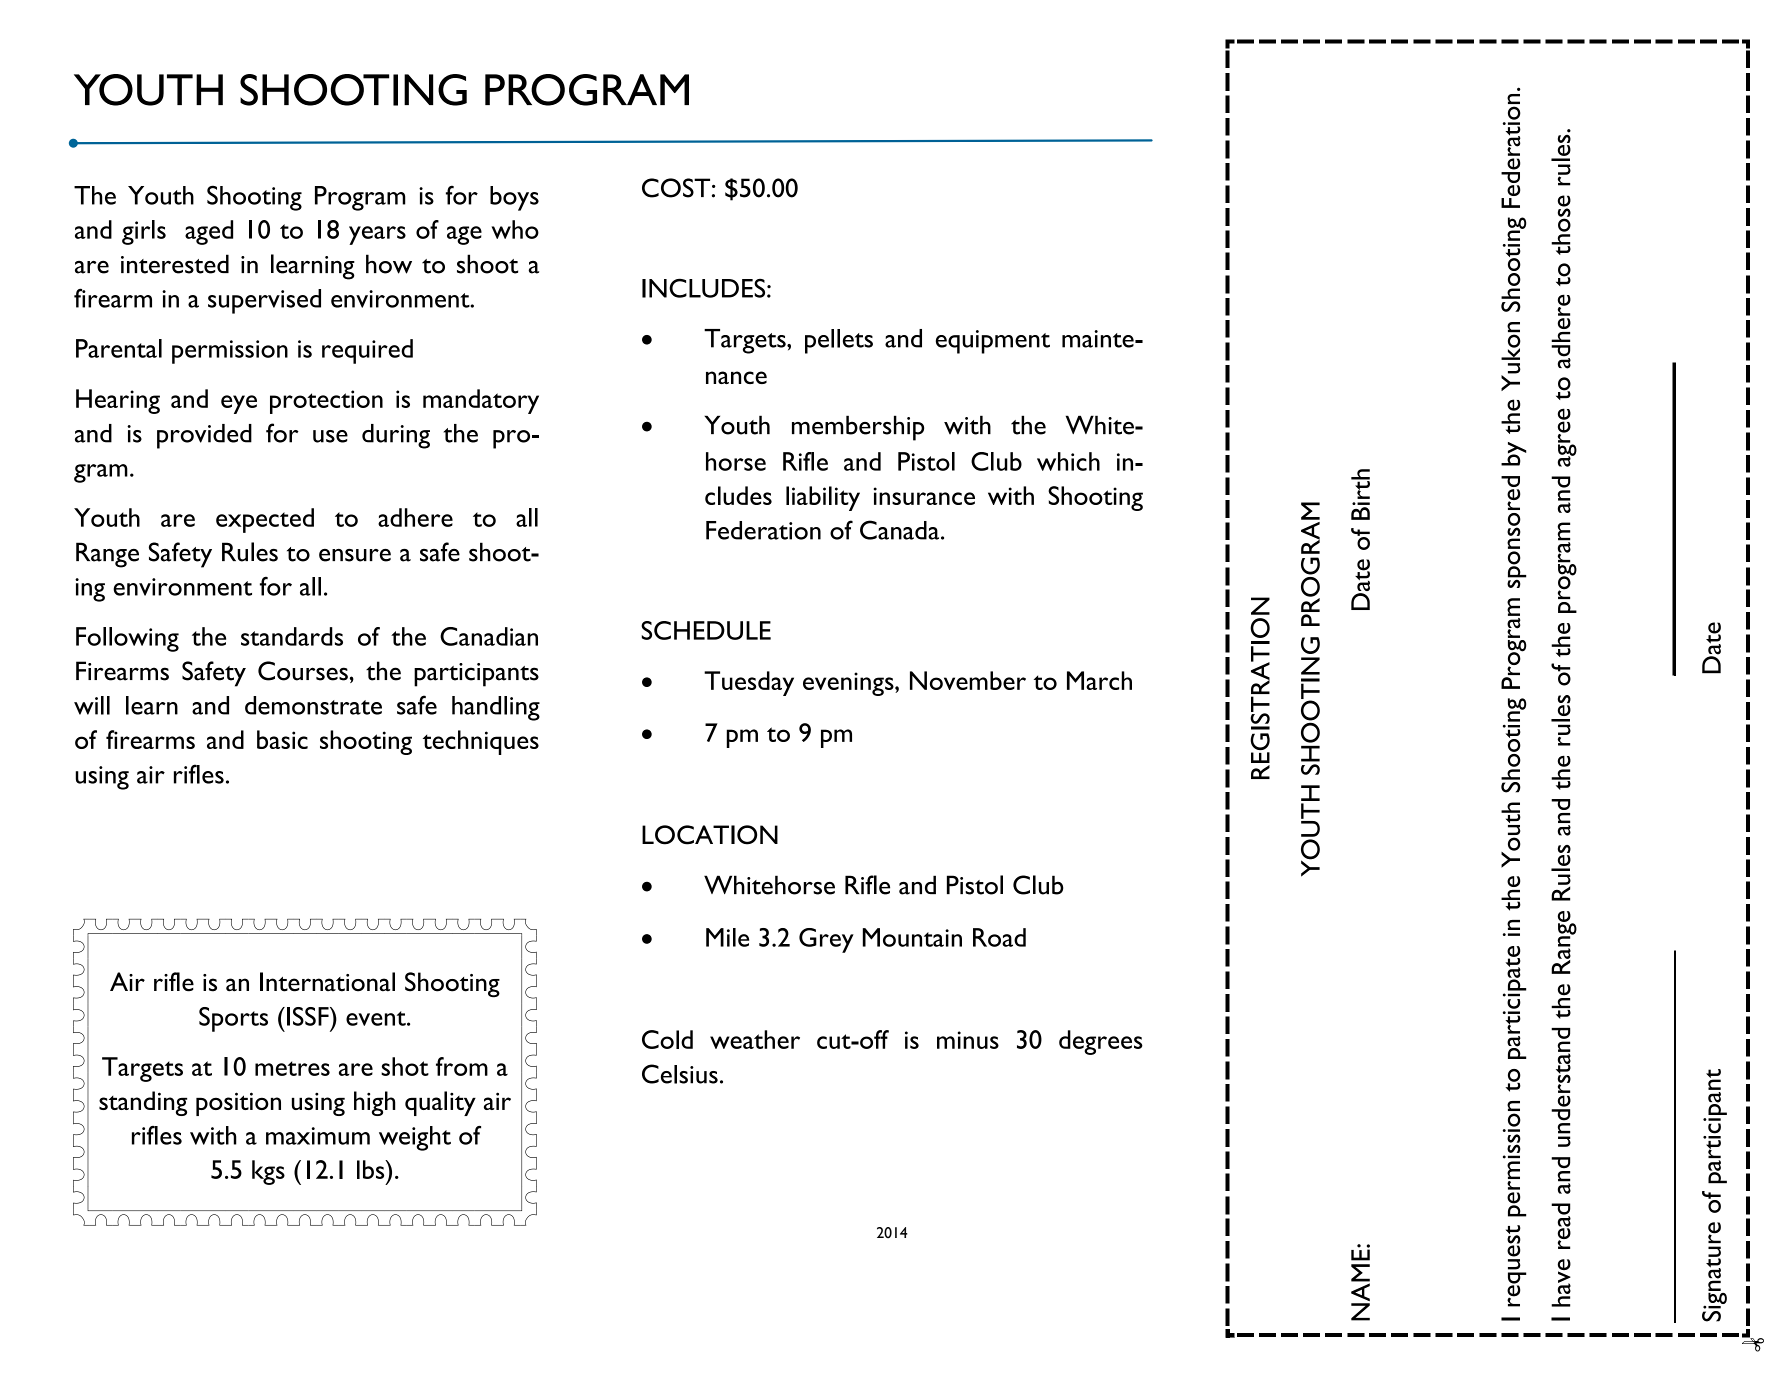 The height and width of the page is (1375, 1780). I want to click on aged, so click(209, 232).
